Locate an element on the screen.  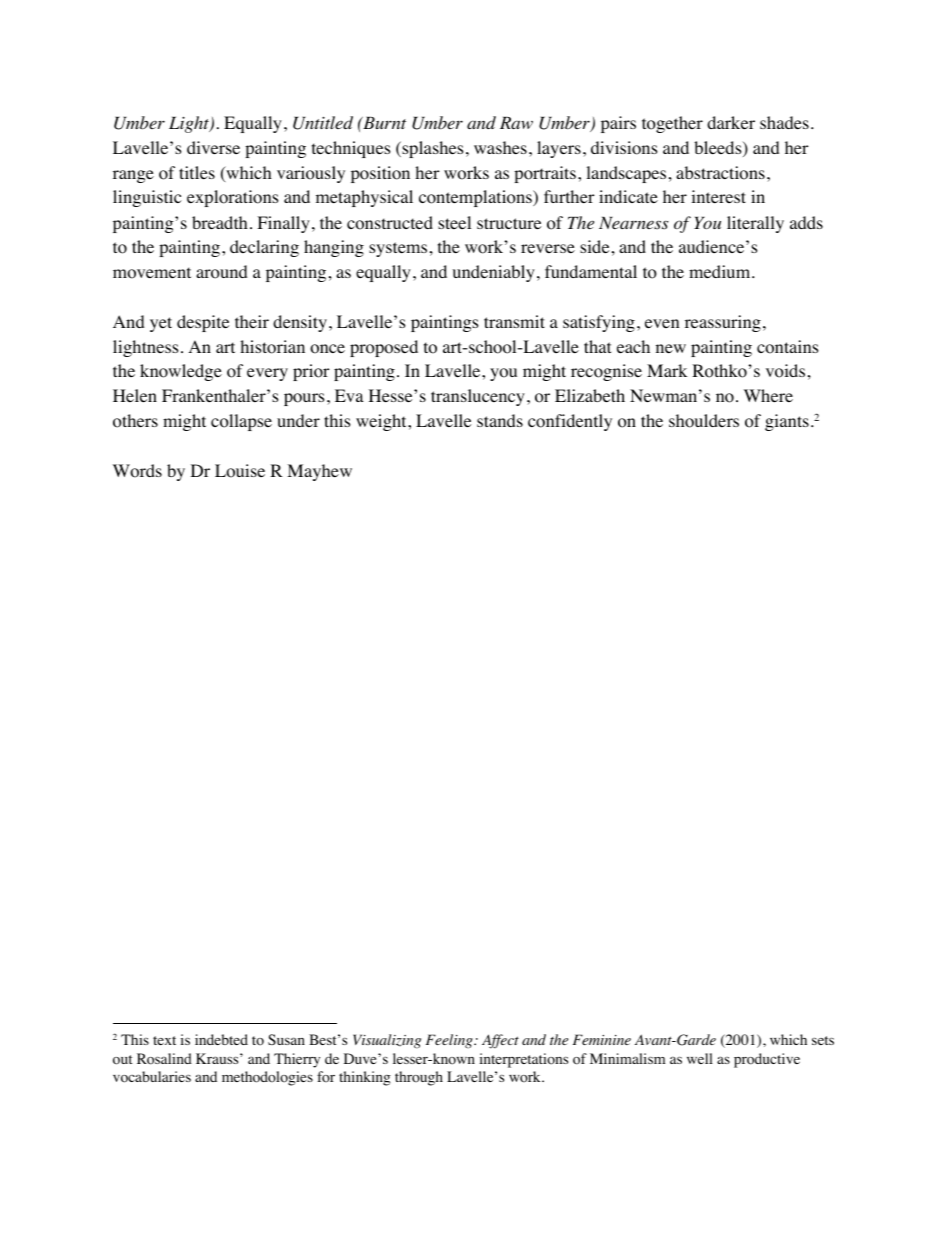
bleeds is located at coordinates (719, 149).
